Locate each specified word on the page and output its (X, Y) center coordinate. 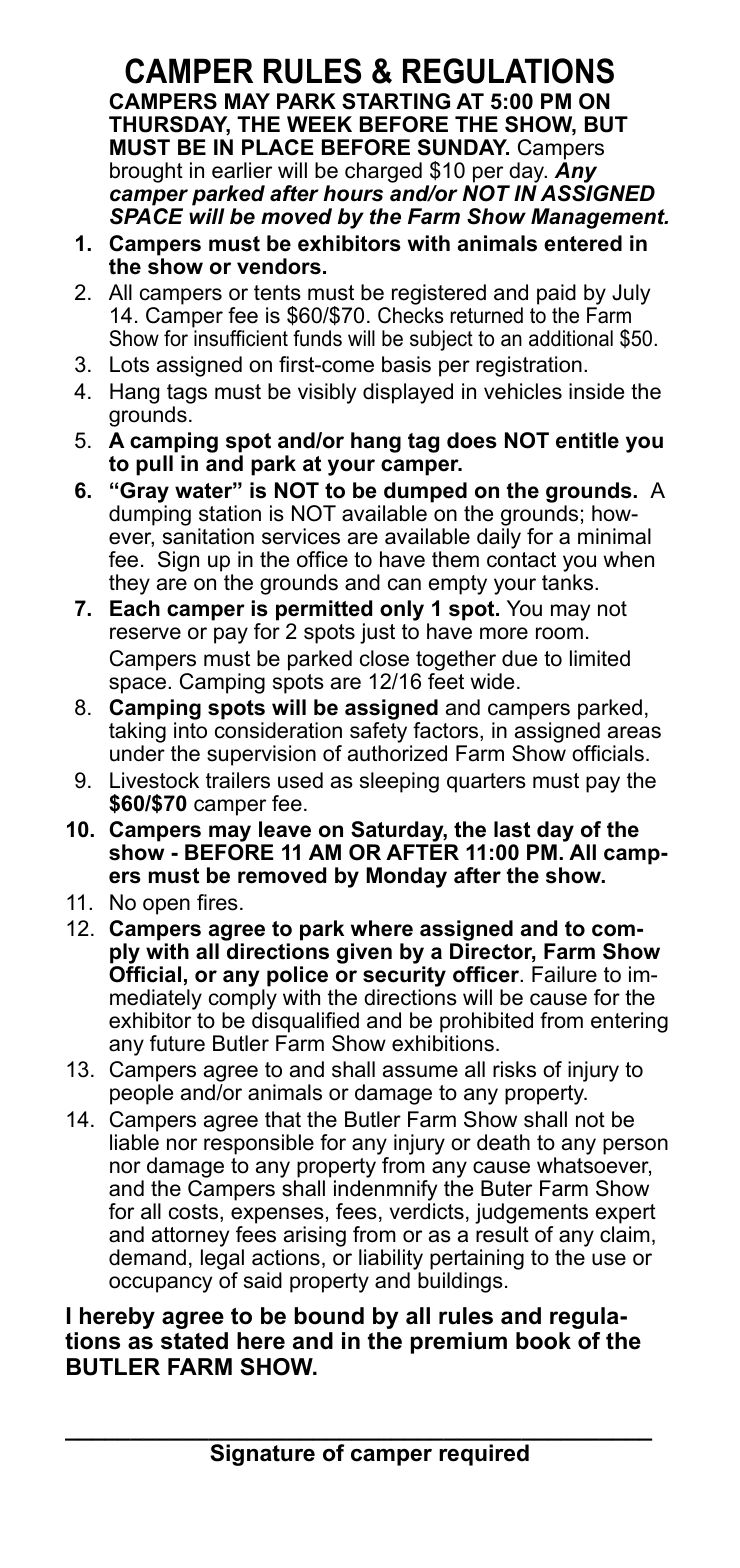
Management (599, 218)
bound (329, 1316)
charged (383, 172)
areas (634, 732)
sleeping (399, 782)
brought (146, 172)
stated (194, 1341)
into (190, 730)
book (543, 1341)
